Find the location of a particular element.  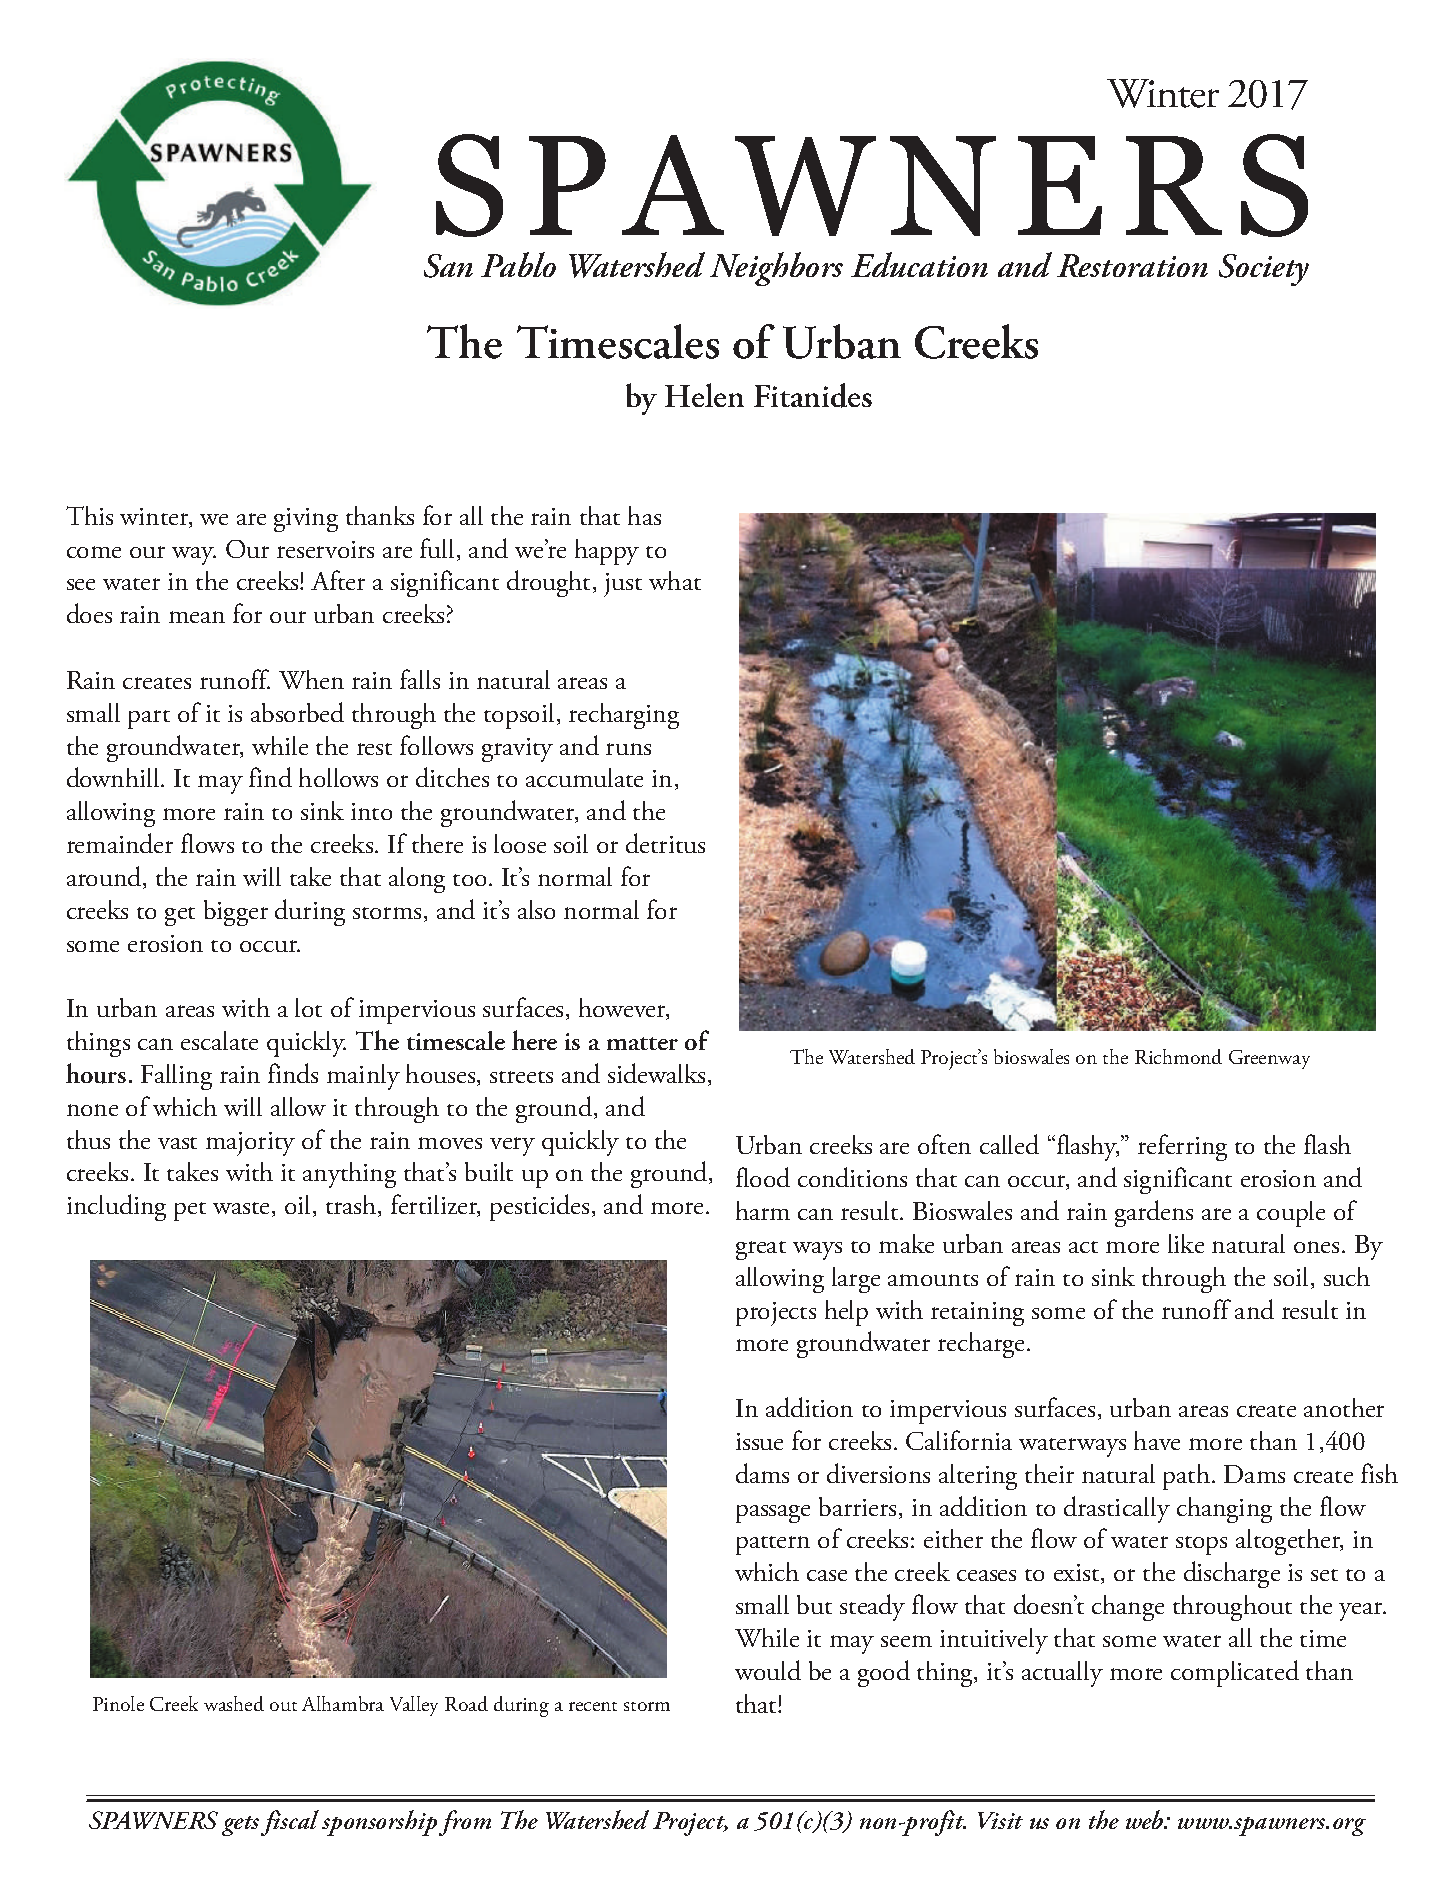

gets is located at coordinates (240, 1826).
